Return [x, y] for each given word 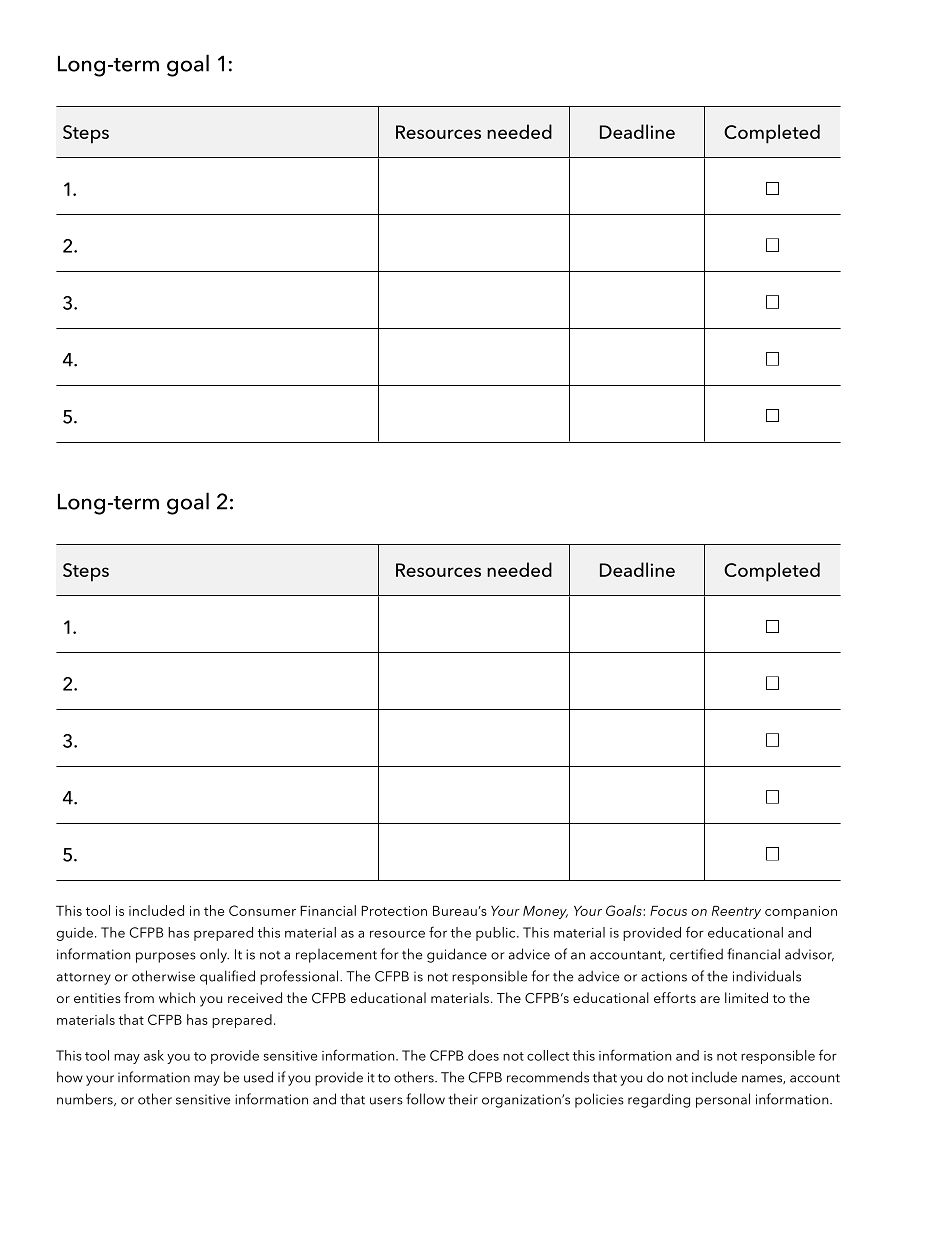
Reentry [736, 912]
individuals [767, 976]
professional [300, 977]
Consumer [262, 910]
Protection [394, 911]
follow [425, 1099]
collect [548, 1055]
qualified [227, 977]
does [483, 1055]
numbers [86, 1099]
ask [154, 1055]
